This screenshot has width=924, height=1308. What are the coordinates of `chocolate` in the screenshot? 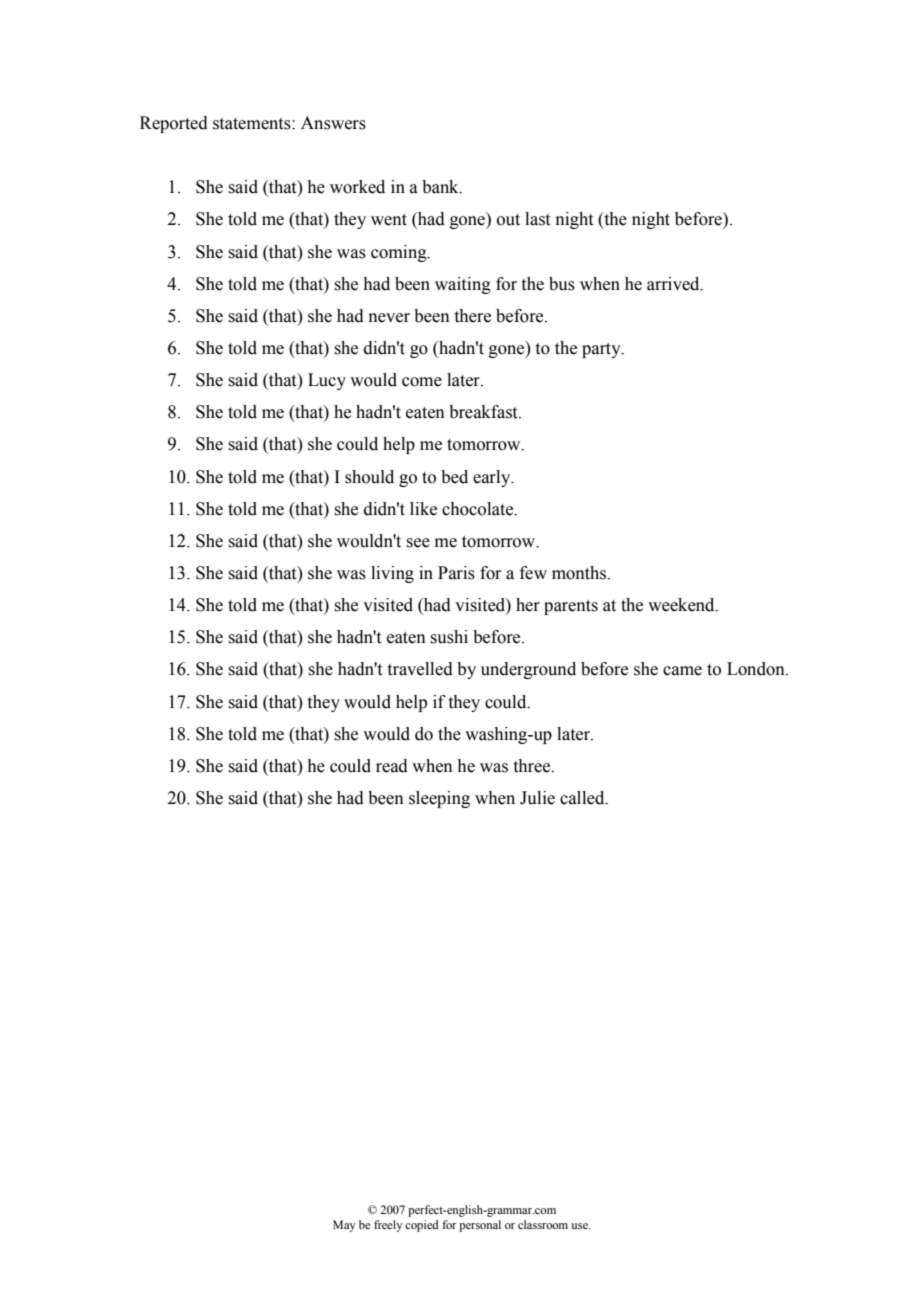 It's located at (479, 509).
